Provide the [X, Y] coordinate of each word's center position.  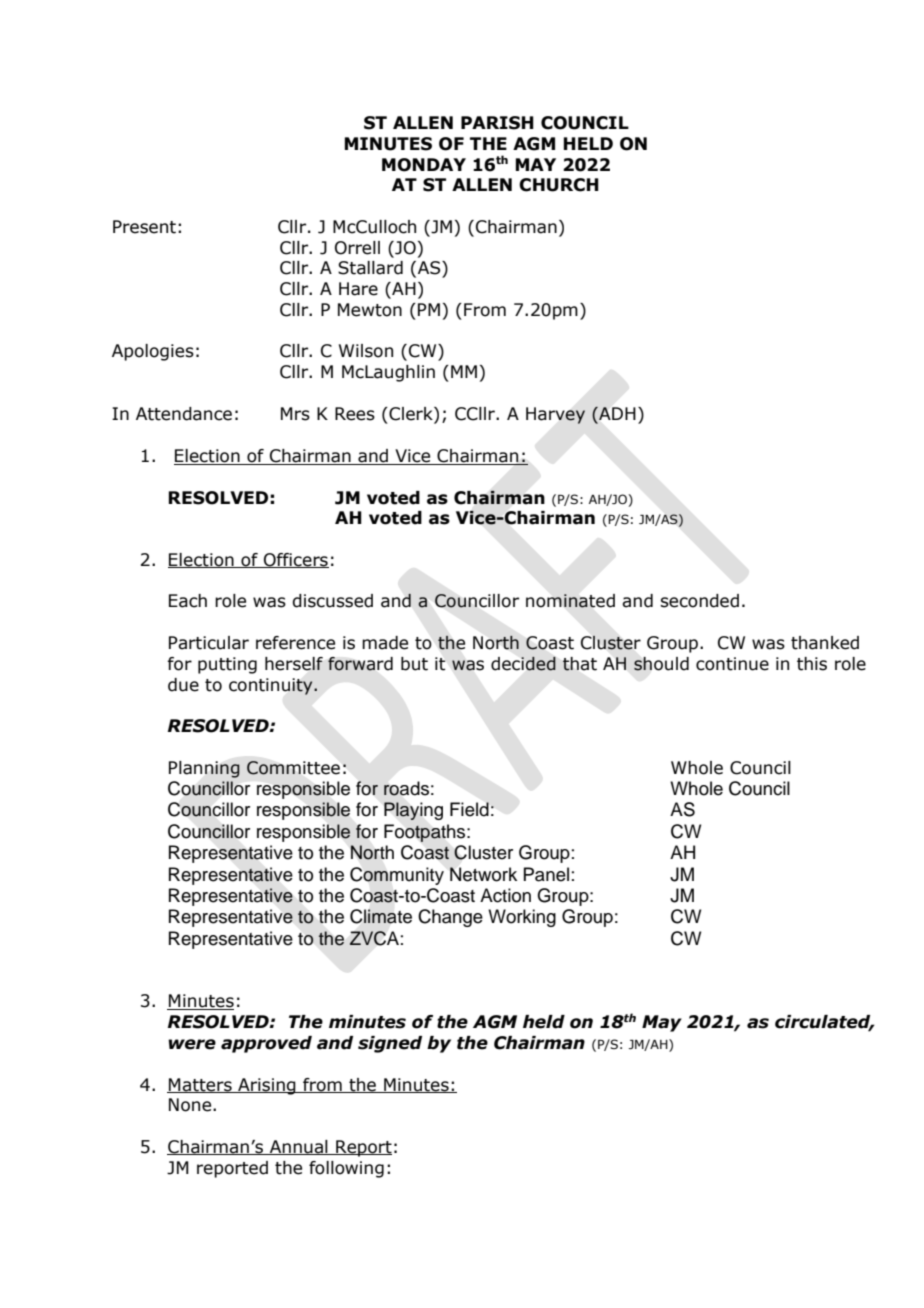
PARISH [497, 123]
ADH [616, 413]
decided [523, 664]
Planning [204, 769]
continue [732, 664]
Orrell [357, 248]
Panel [546, 874]
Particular [209, 643]
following [346, 1169]
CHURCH [559, 185]
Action [505, 895]
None [191, 1105]
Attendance [184, 414]
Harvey [555, 415]
